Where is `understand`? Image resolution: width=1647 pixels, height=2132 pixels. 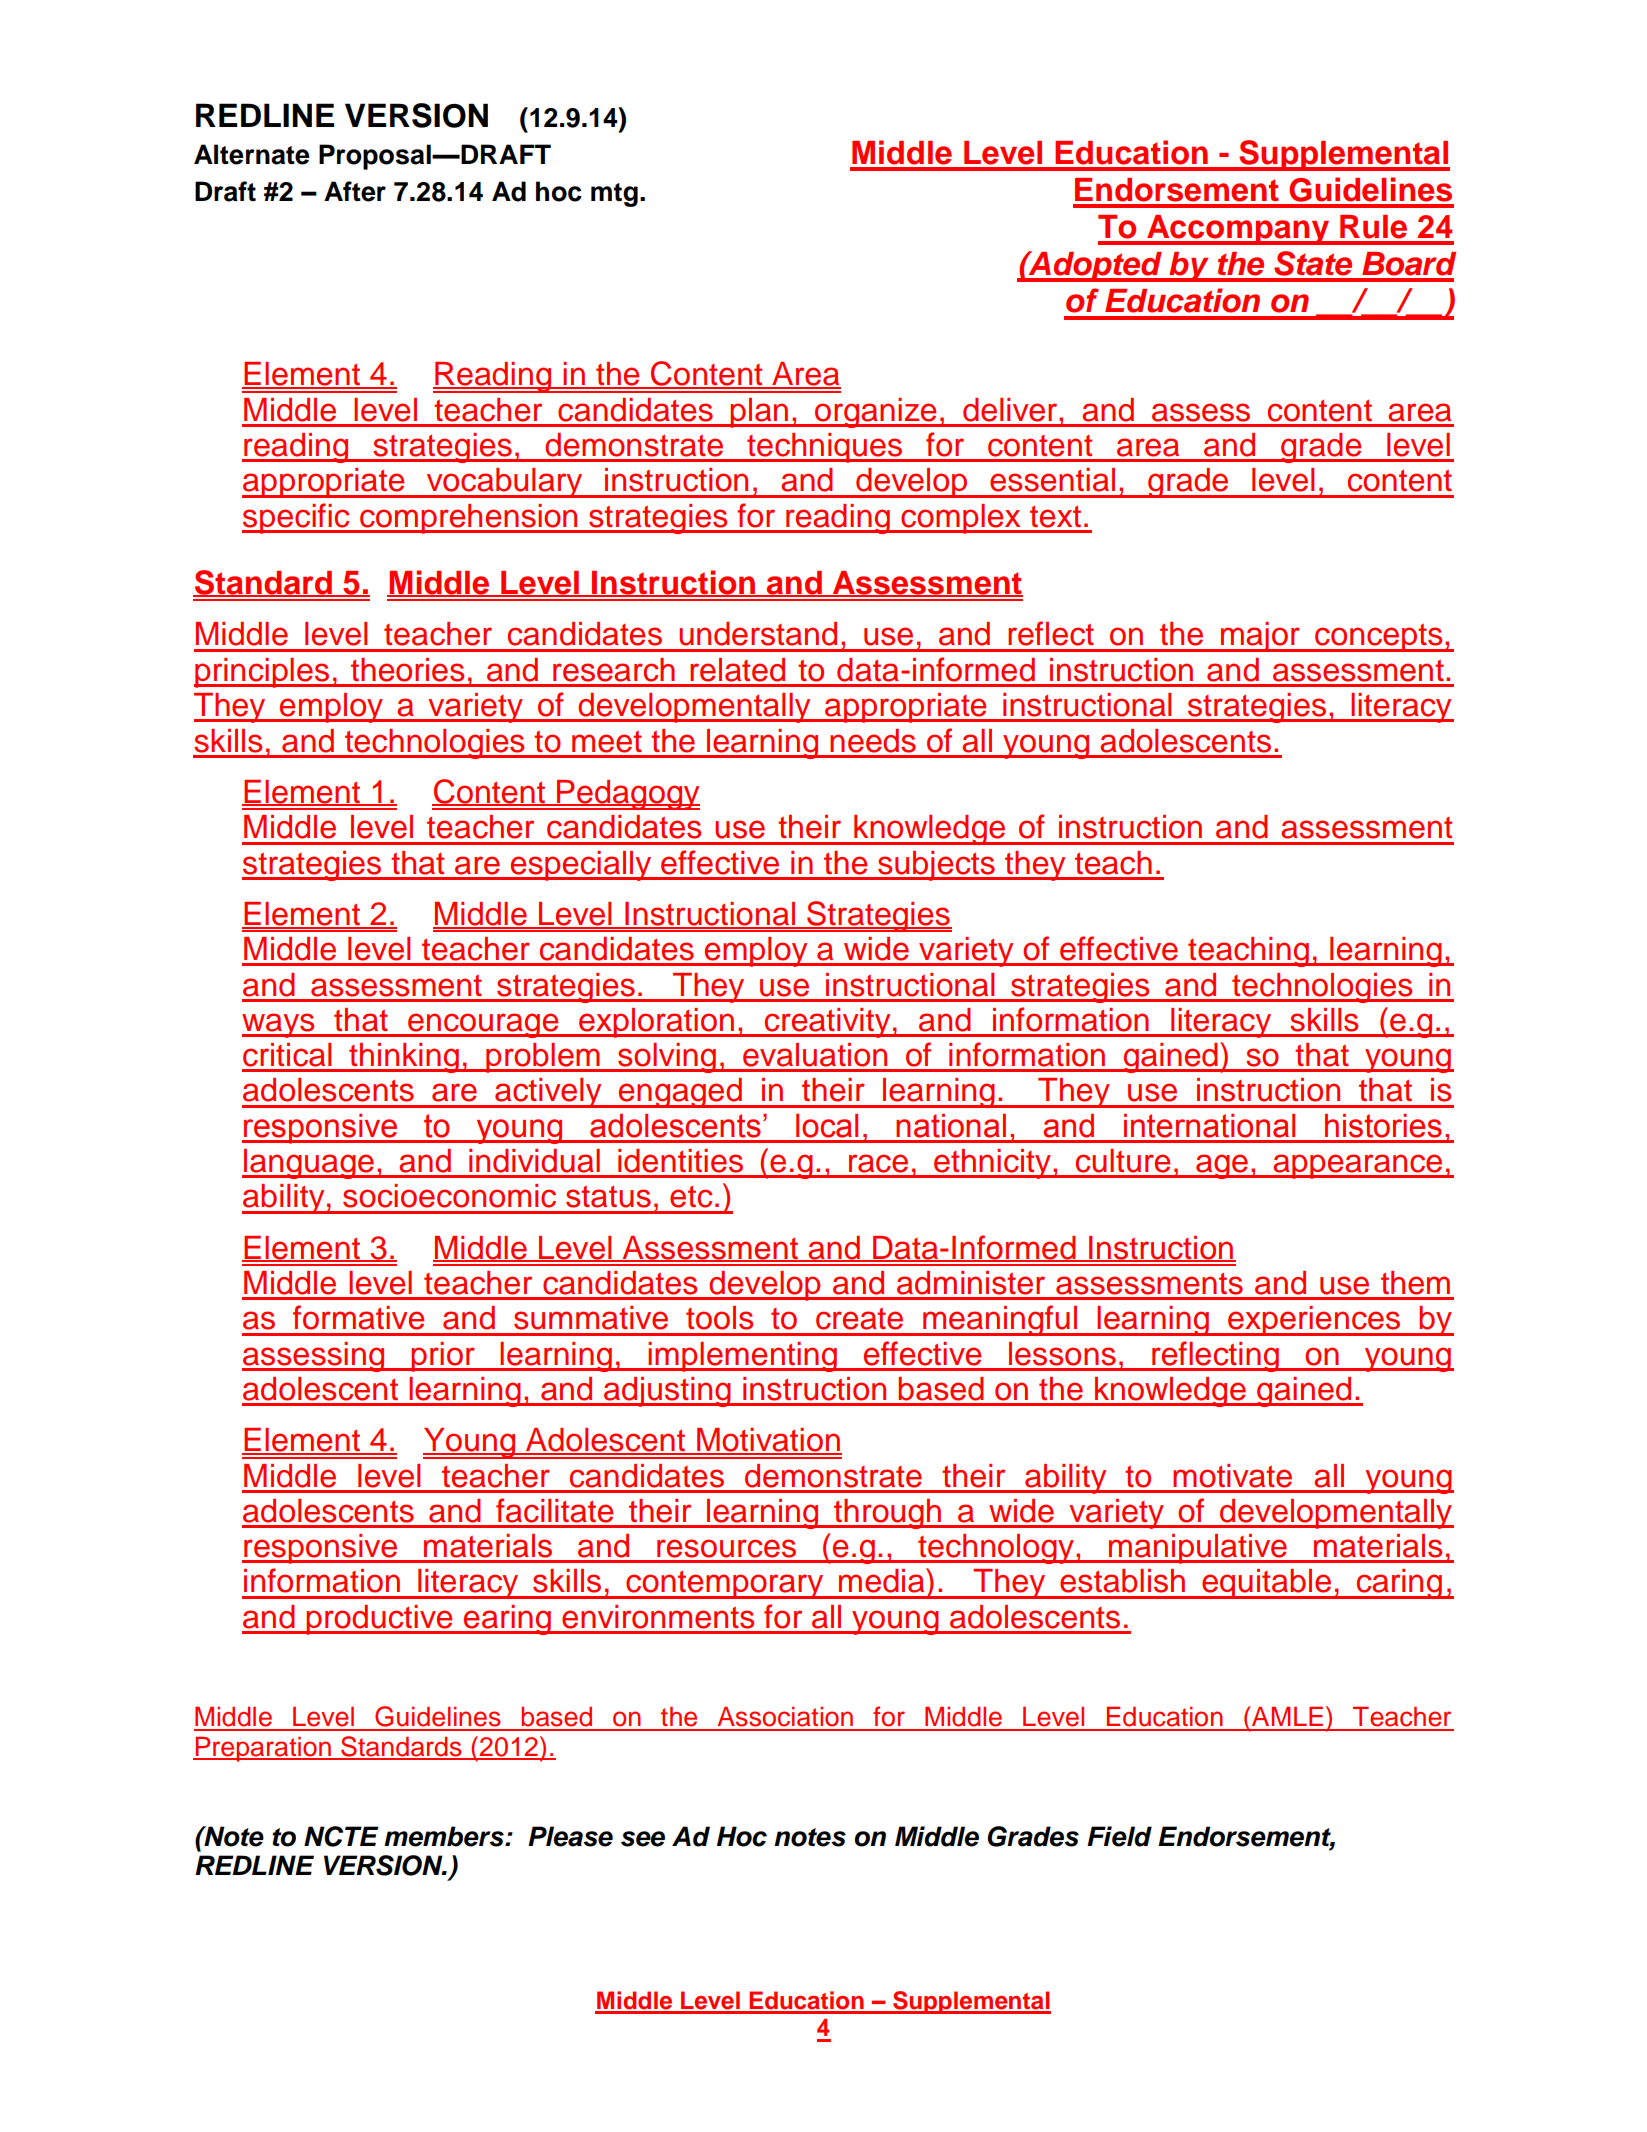 understand is located at coordinates (758, 634).
